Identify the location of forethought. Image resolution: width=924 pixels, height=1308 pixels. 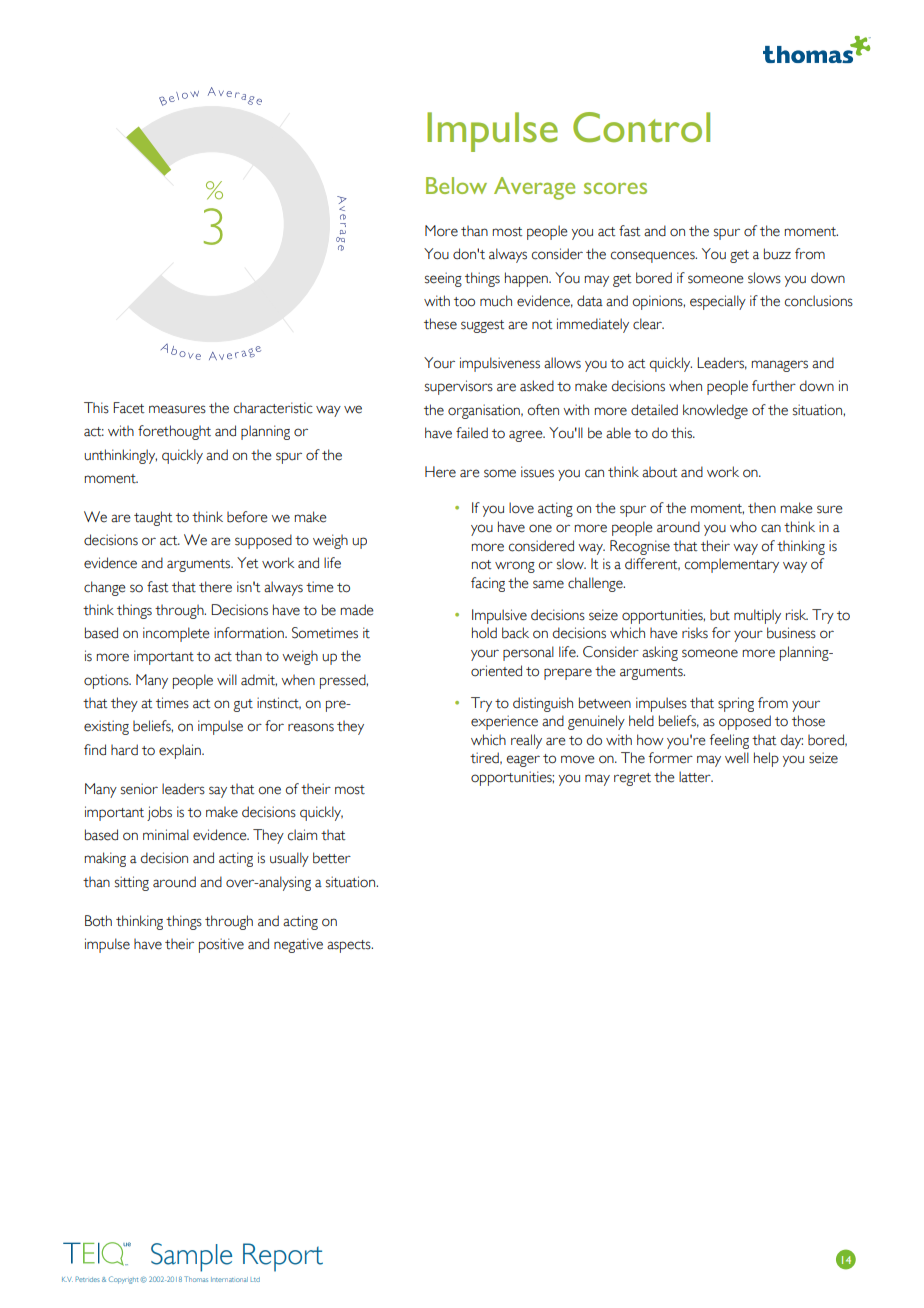
(174, 432).
